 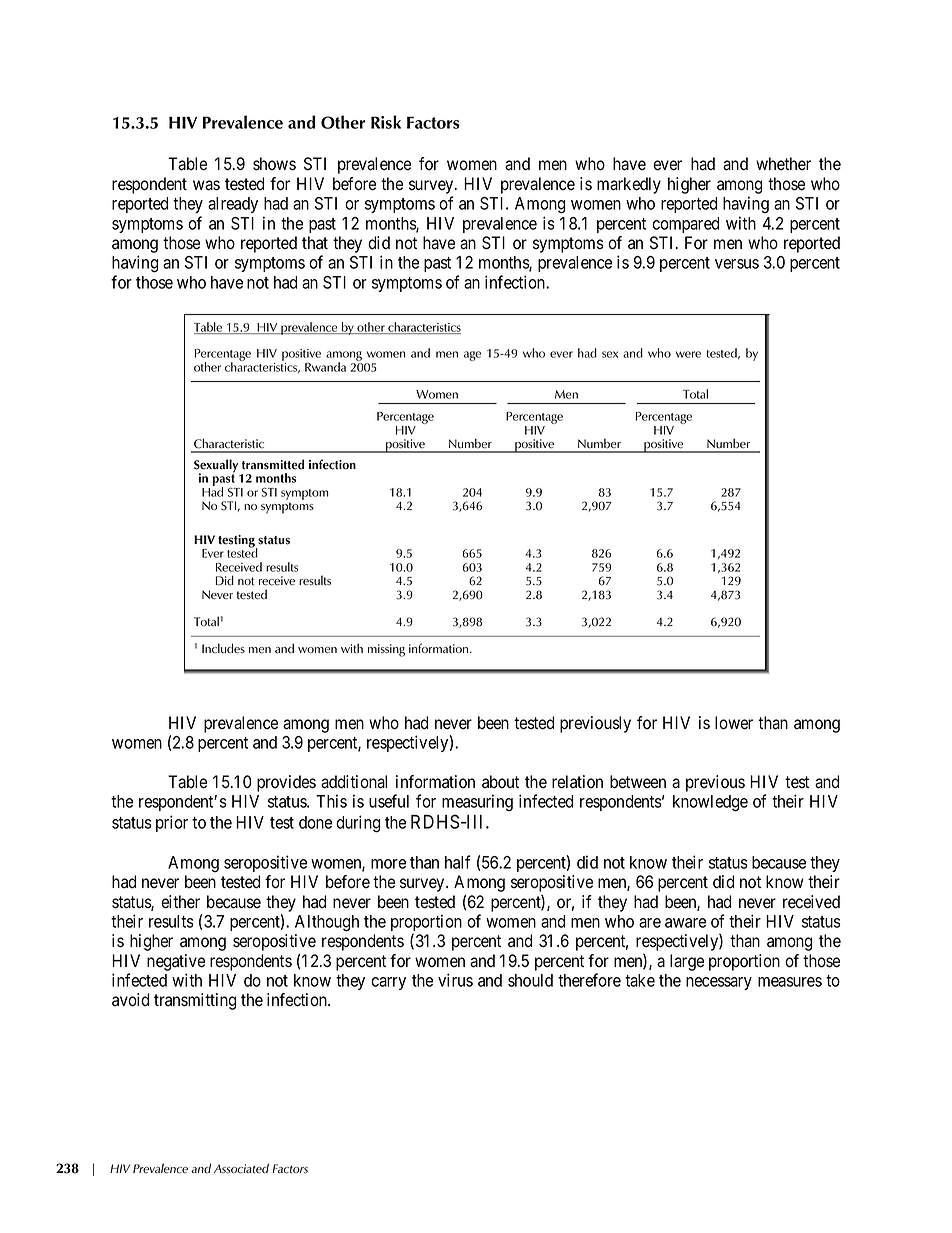 I want to click on Associated, so click(x=241, y=1168).
